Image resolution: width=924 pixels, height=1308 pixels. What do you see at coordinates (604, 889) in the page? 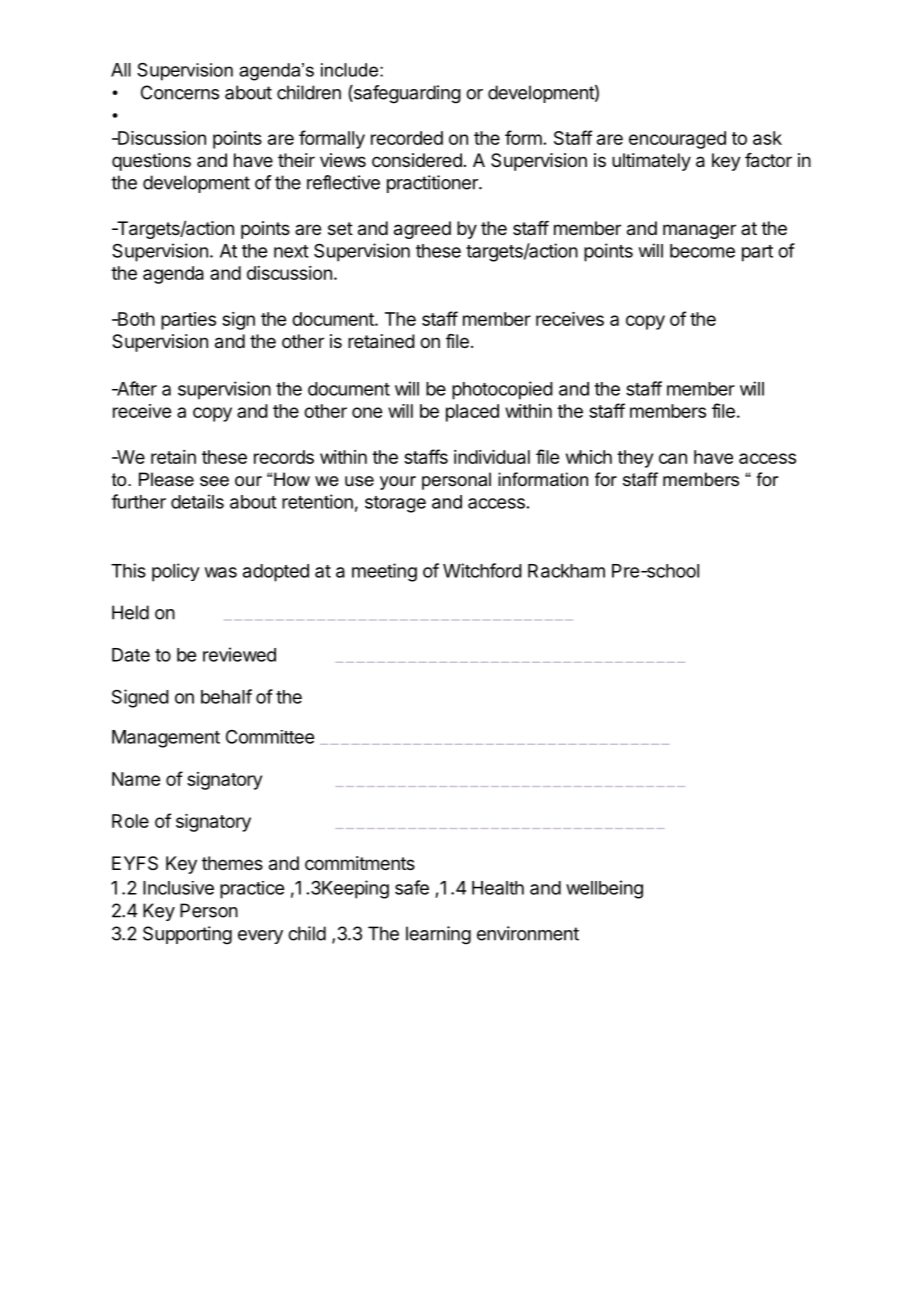
I see `wellbeing` at bounding box center [604, 889].
